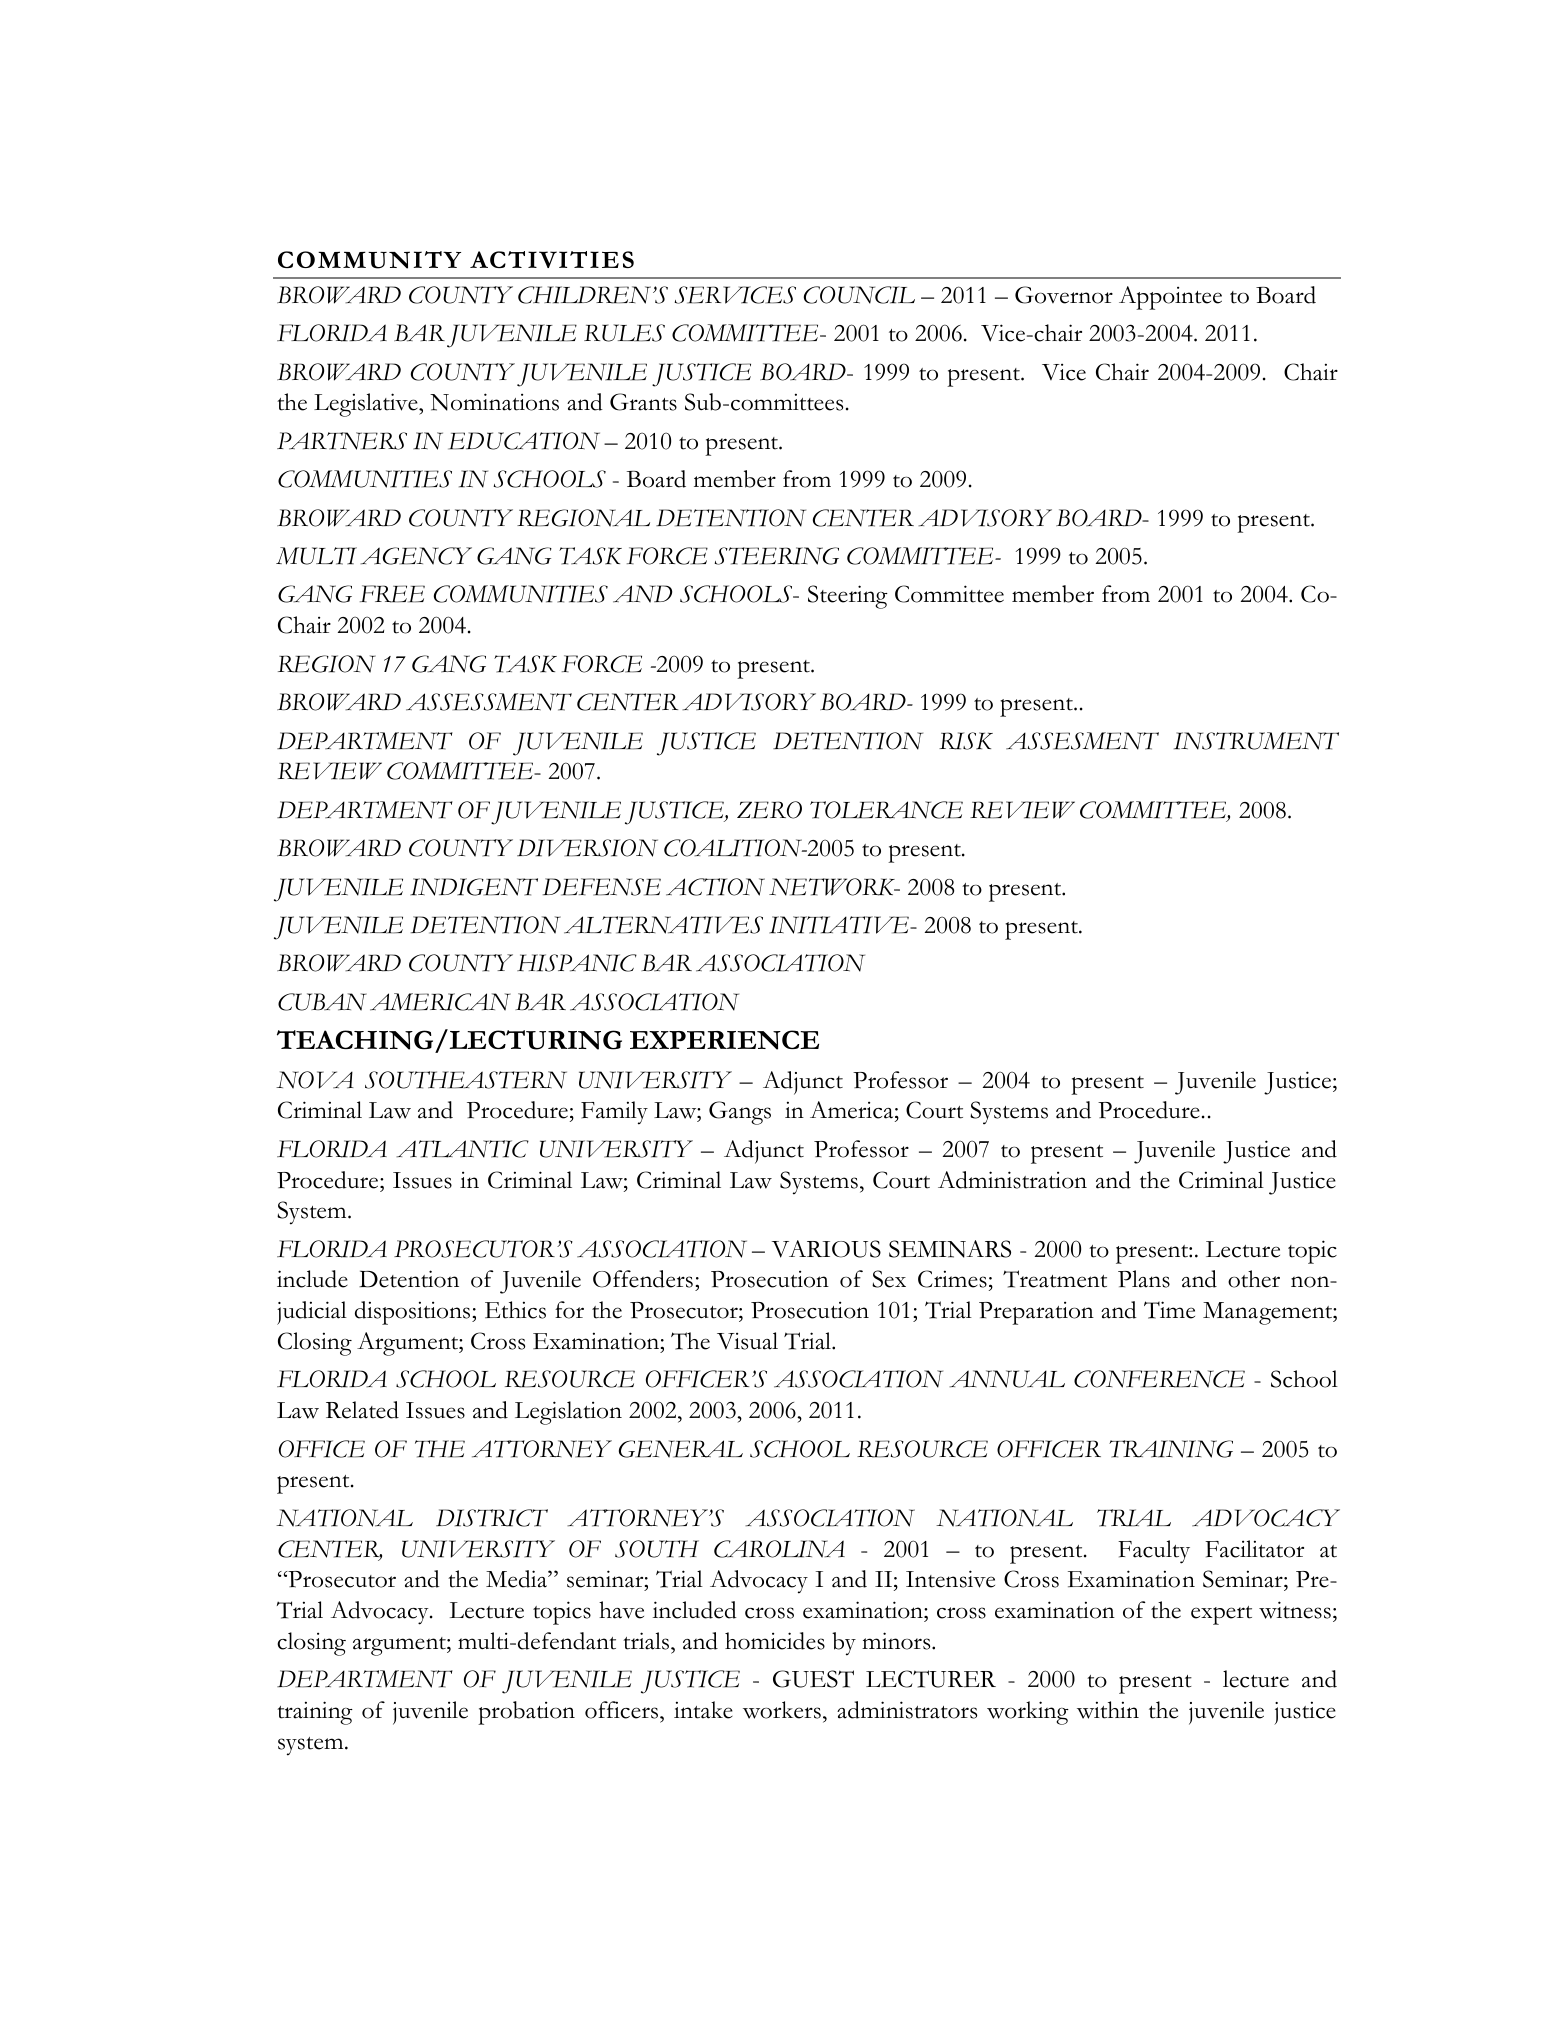 The height and width of the document is (2029, 1568). What do you see at coordinates (322, 1002) in the document?
I see `CUBAN` at bounding box center [322, 1002].
